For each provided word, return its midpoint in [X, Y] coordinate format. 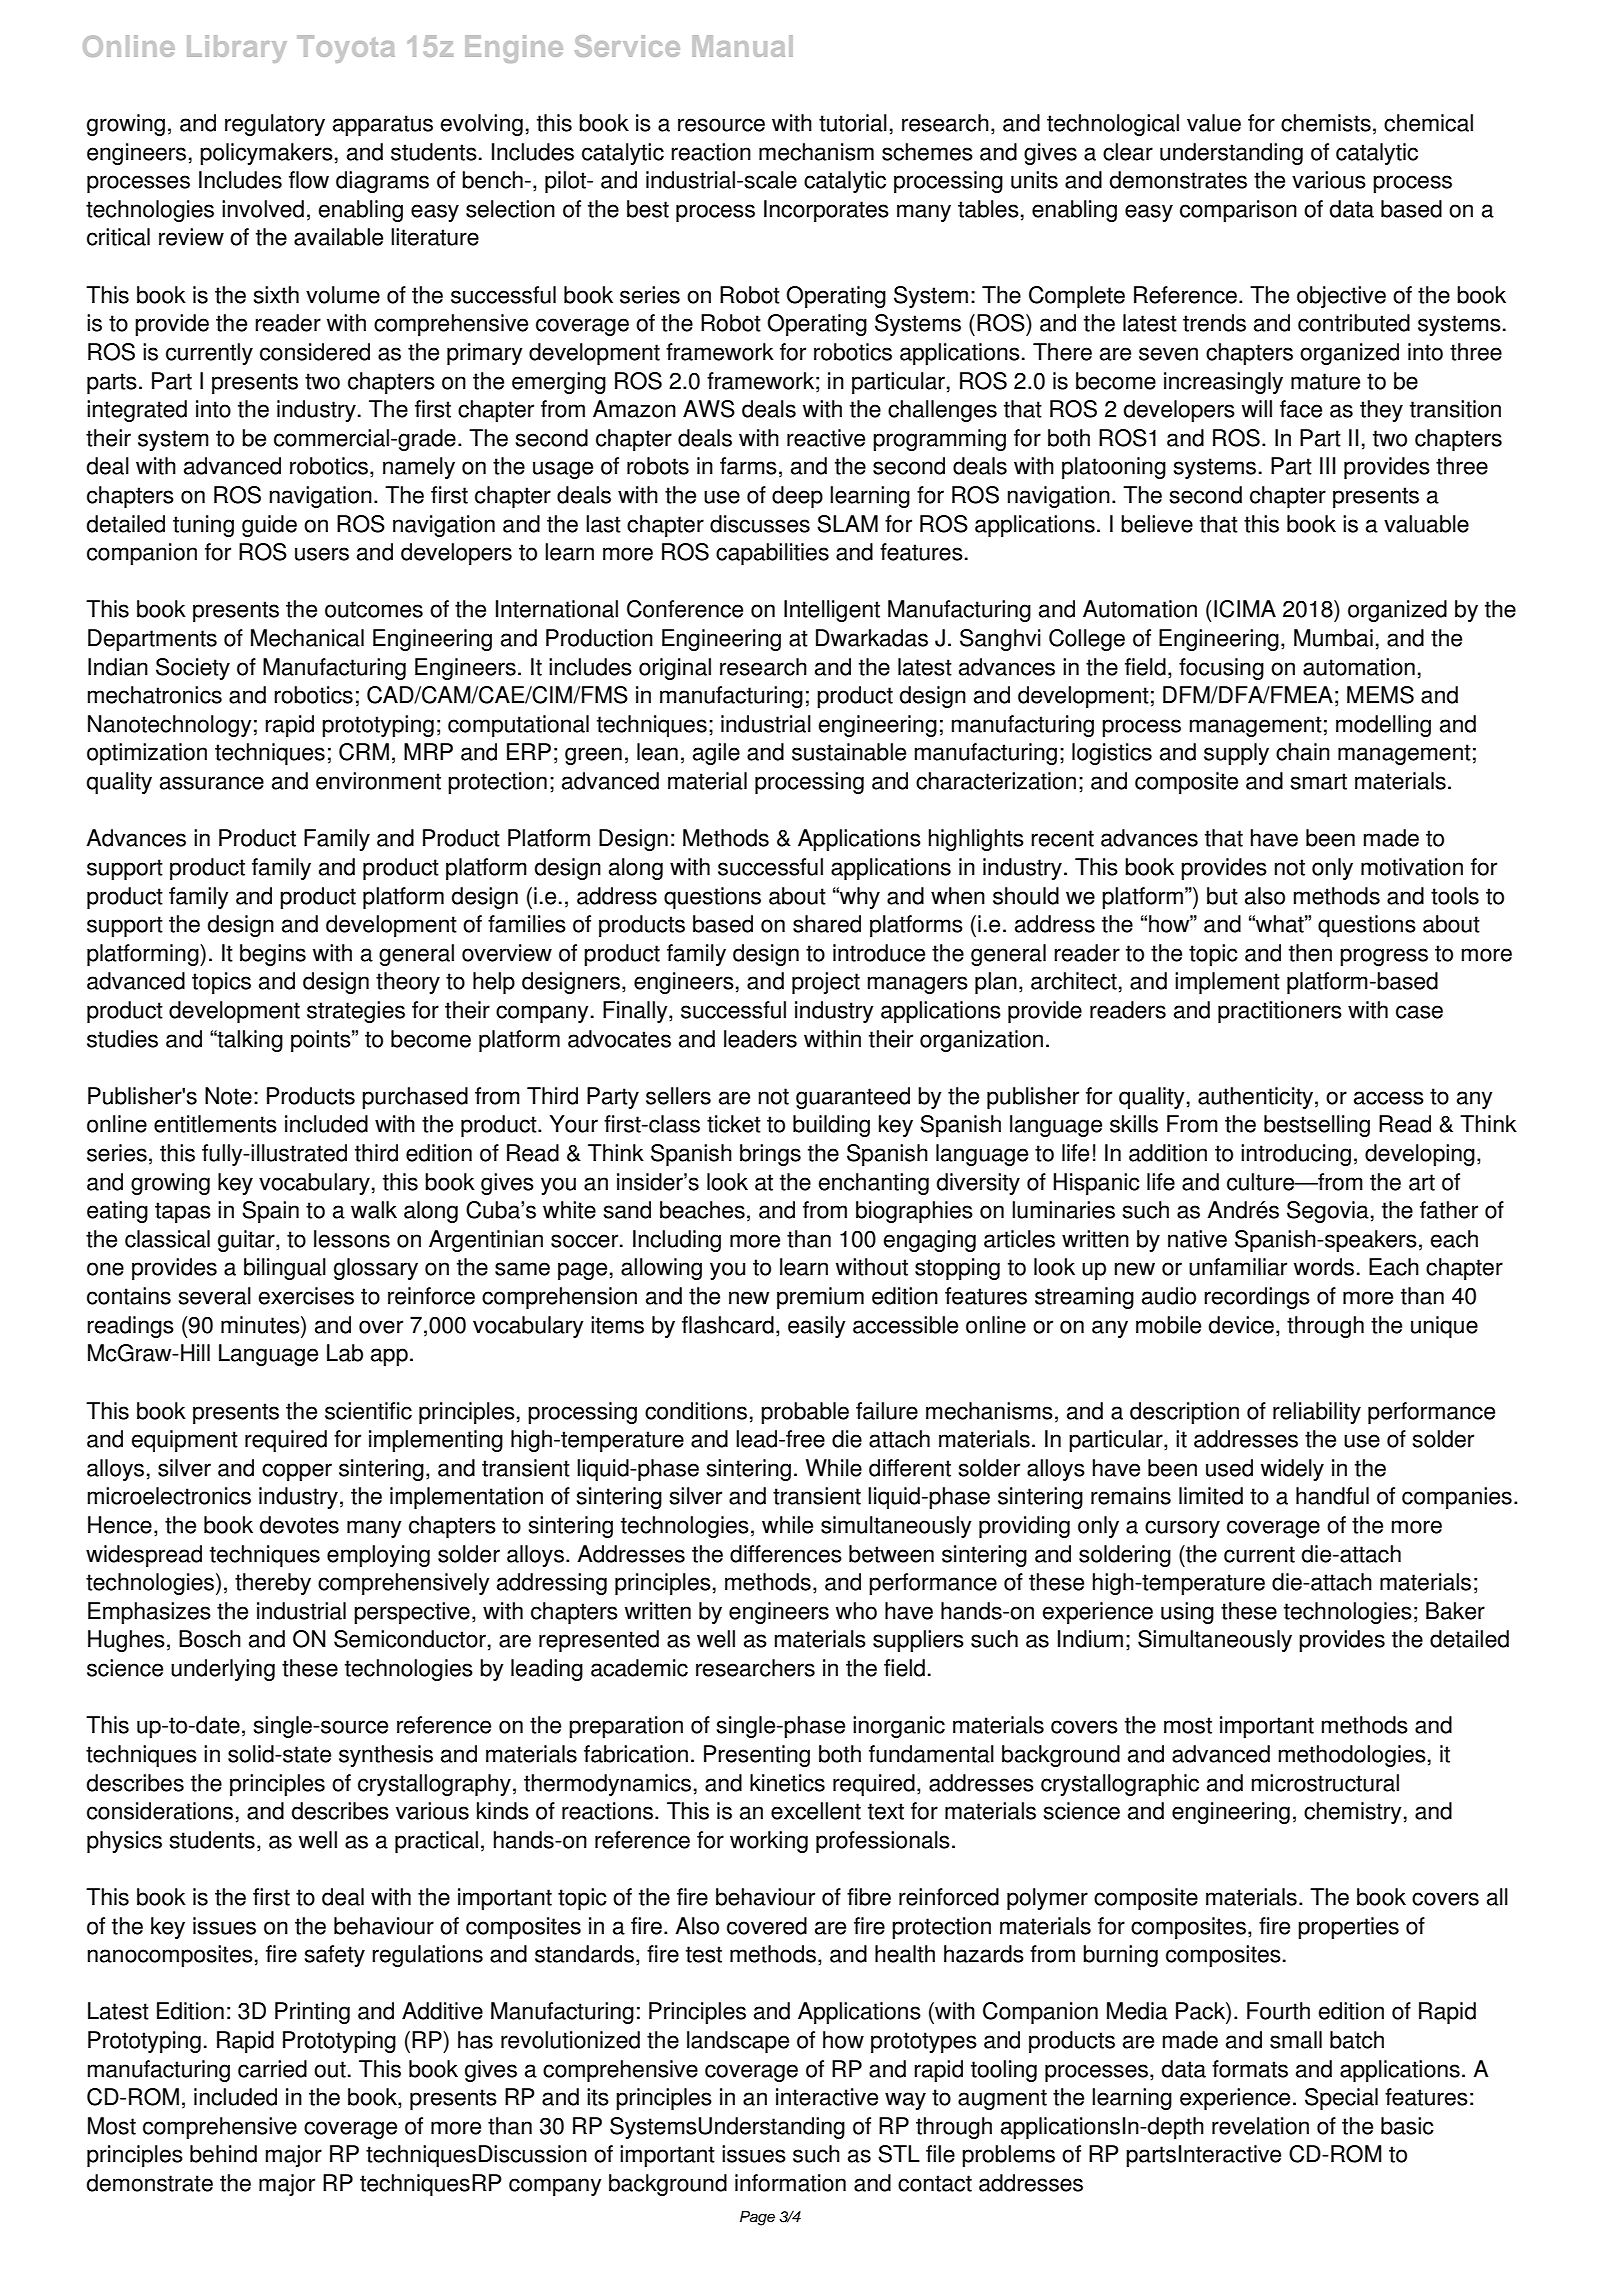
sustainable [849, 752]
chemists [1326, 123]
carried [272, 2069]
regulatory [275, 125]
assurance [212, 783]
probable [805, 1413]
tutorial [853, 123]
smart [1318, 781]
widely [1292, 1470]
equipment [185, 1441]
